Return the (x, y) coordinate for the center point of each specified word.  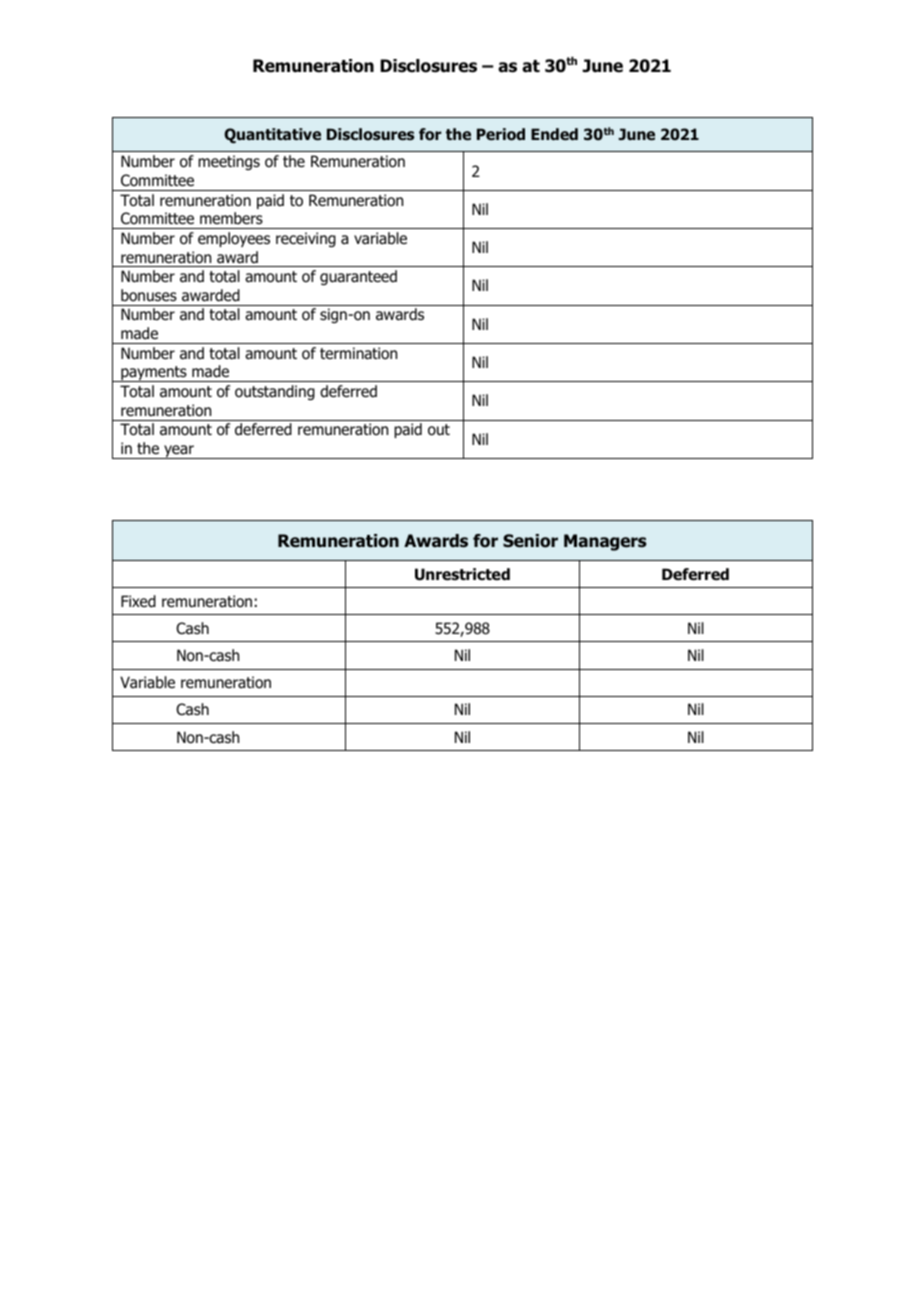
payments (154, 374)
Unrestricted (462, 574)
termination (358, 353)
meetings (229, 162)
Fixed (138, 601)
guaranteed (358, 277)
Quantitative (272, 135)
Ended (554, 134)
